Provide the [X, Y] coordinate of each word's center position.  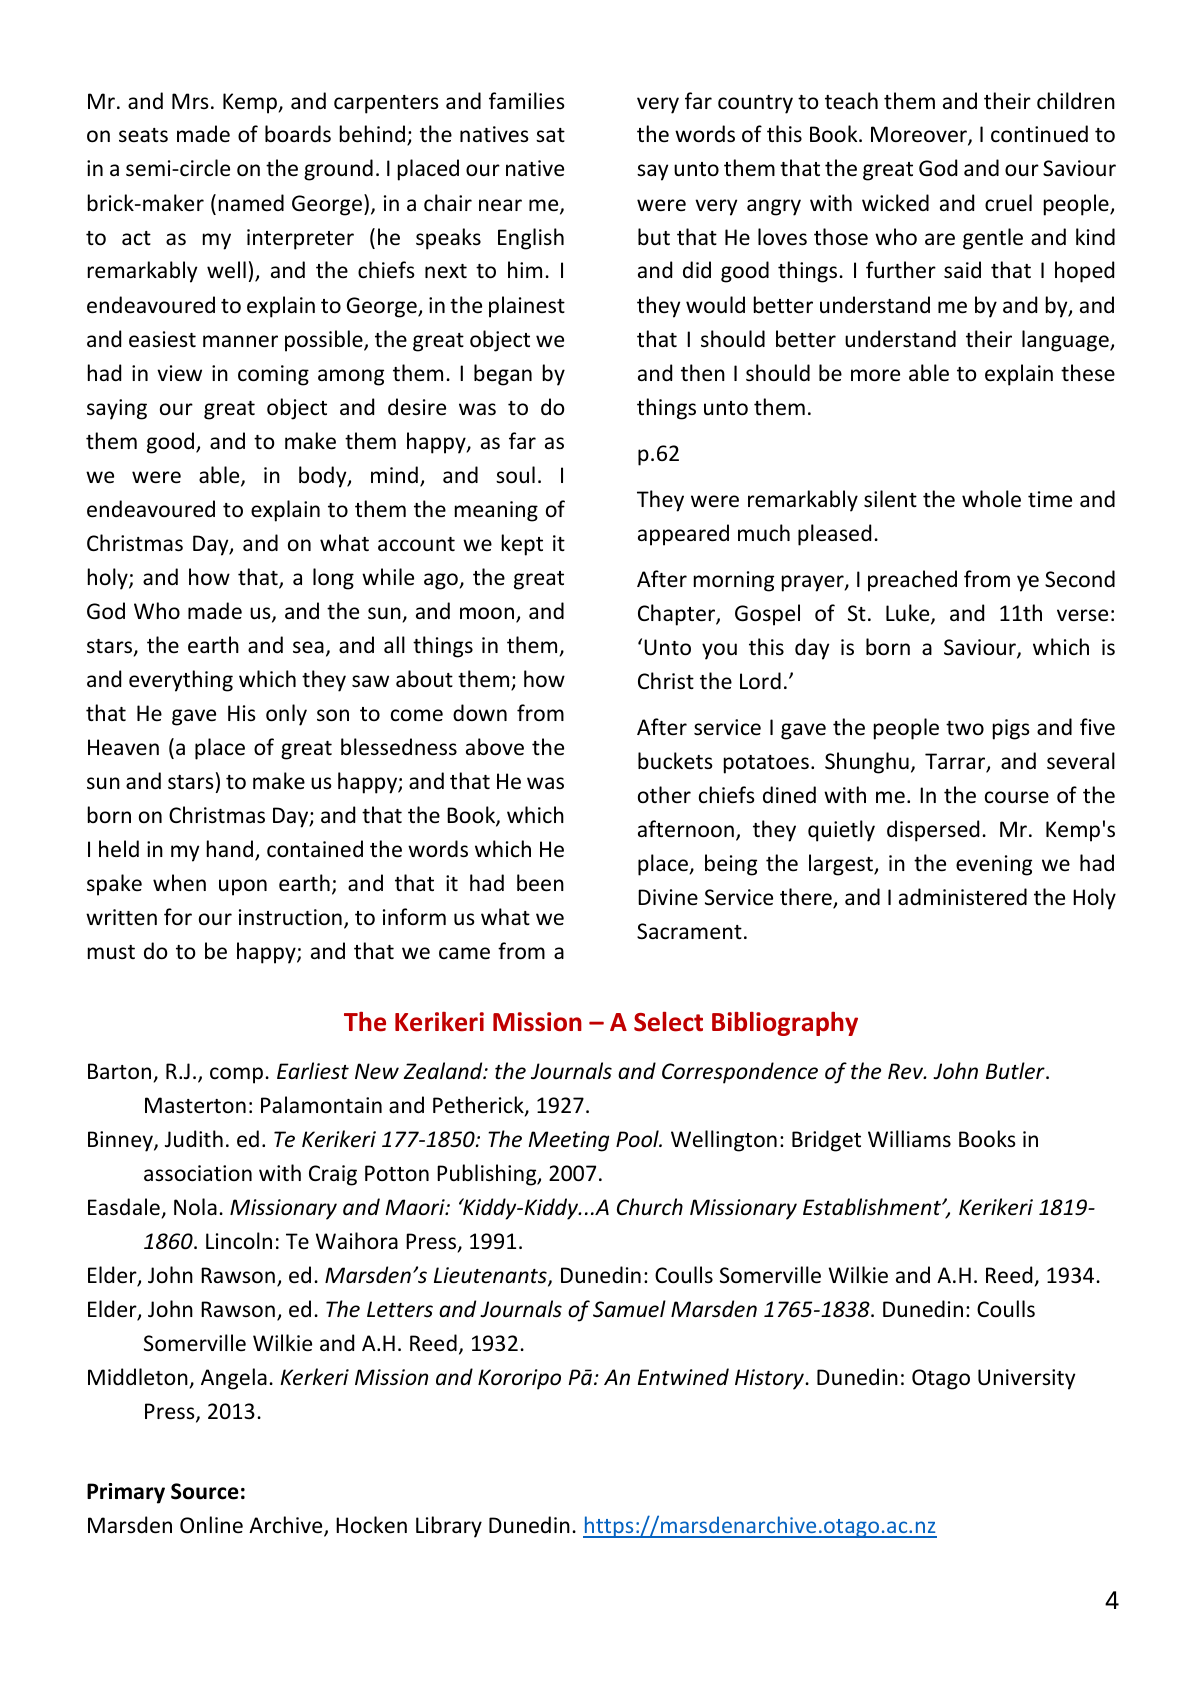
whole [991, 499]
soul [515, 475]
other [664, 795]
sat [550, 135]
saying [117, 409]
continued [1039, 134]
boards [298, 134]
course [1017, 797]
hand [231, 850]
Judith [194, 1138]
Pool [638, 1139]
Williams [909, 1138]
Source [205, 1491]
